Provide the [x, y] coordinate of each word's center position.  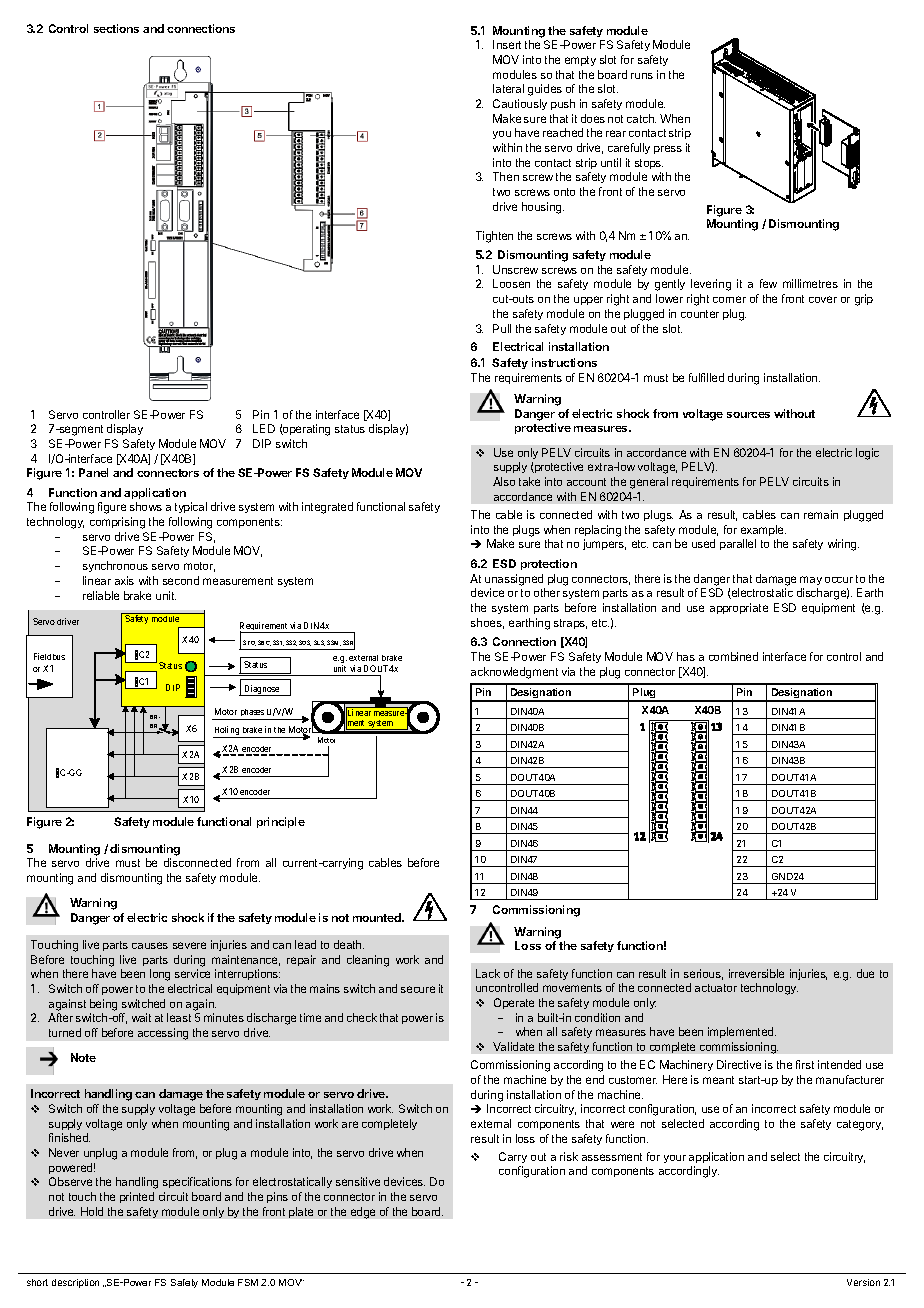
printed [137, 1197]
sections [116, 28]
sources [748, 415]
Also [504, 481]
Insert [507, 44]
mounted [378, 917]
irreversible [756, 973]
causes [150, 945]
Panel [93, 472]
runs [642, 76]
